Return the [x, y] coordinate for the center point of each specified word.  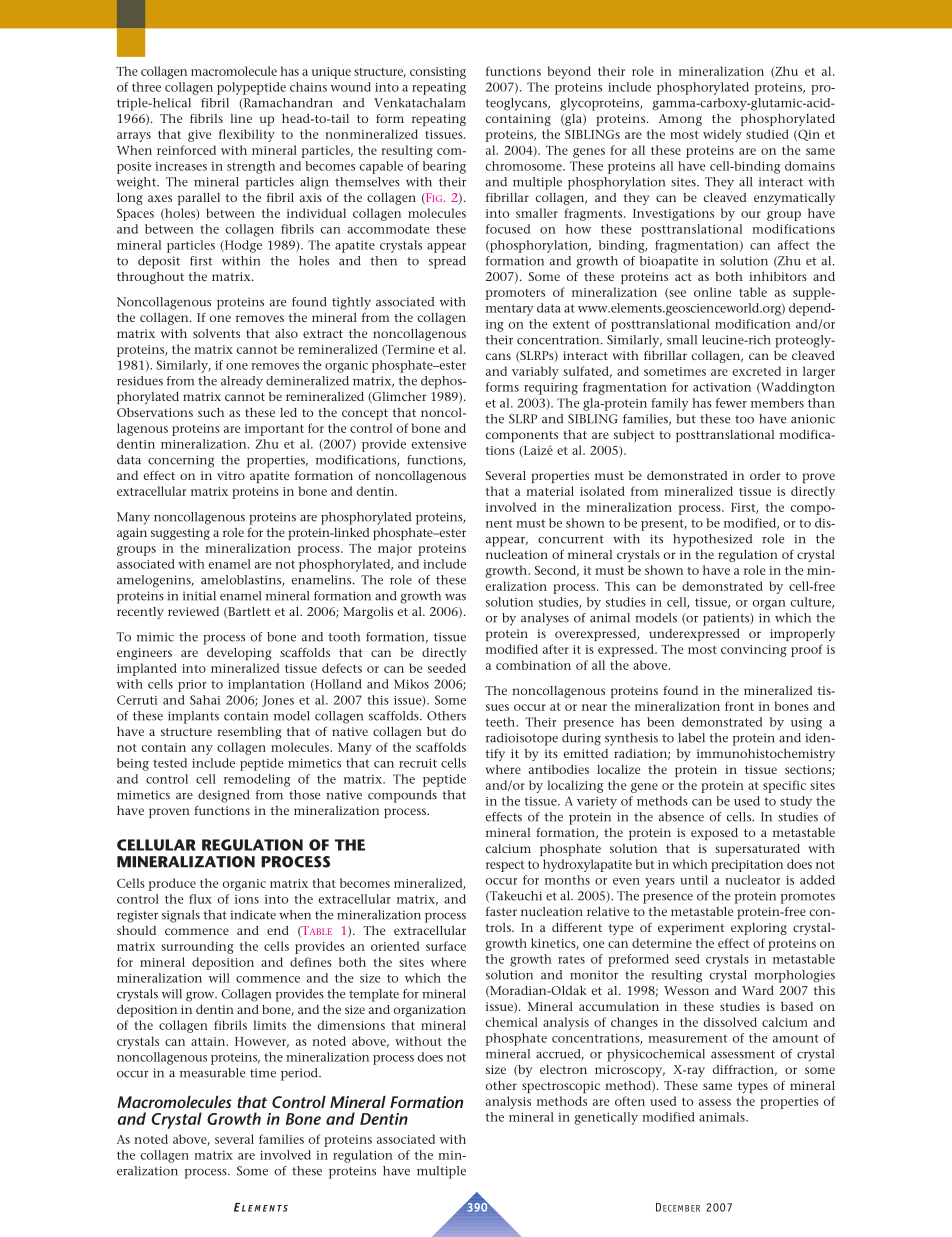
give [199, 136]
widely [722, 135]
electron [563, 1069]
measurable [212, 1073]
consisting [438, 73]
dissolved [730, 1022]
